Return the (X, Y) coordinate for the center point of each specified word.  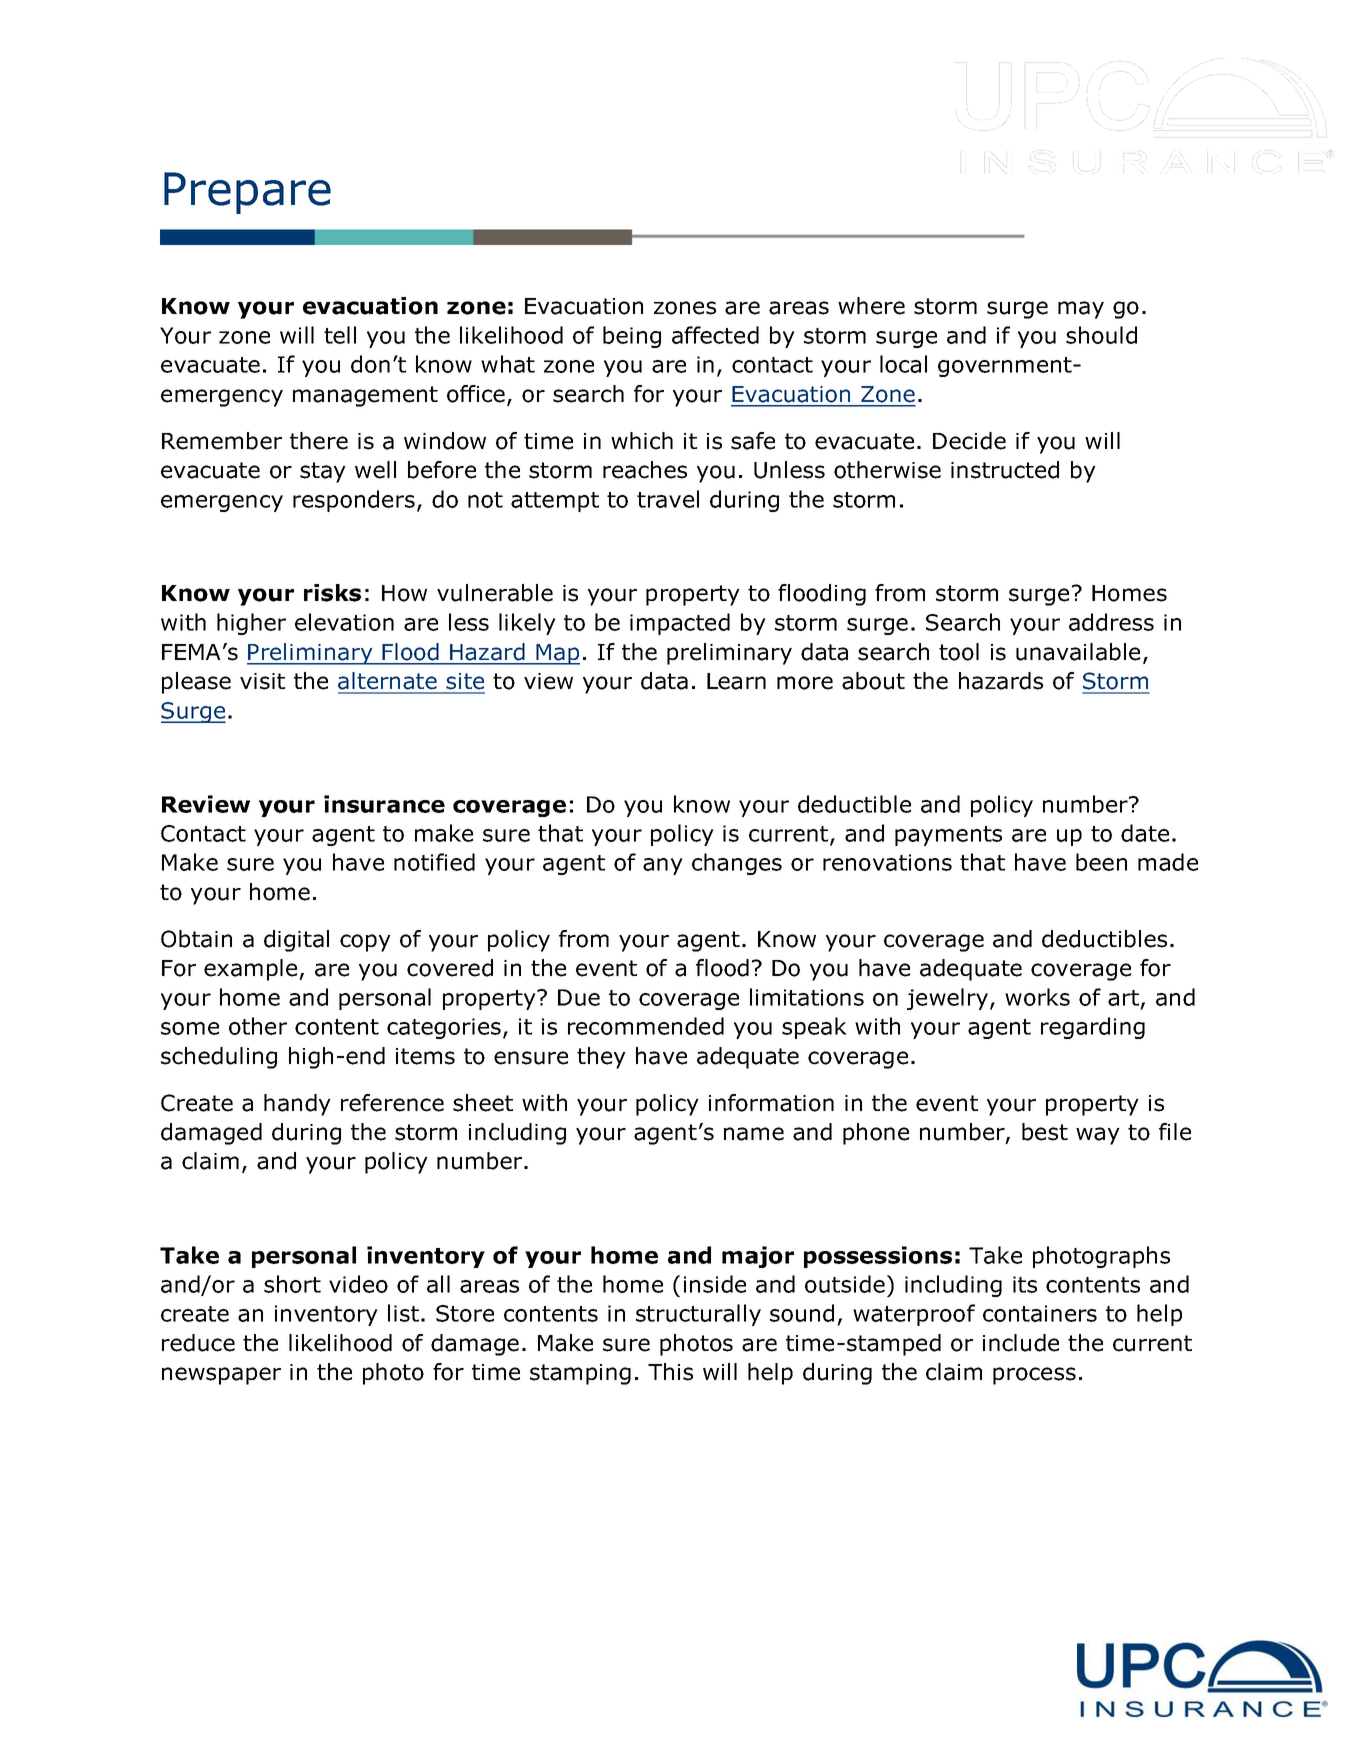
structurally (698, 1315)
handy (297, 1105)
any (663, 866)
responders (354, 501)
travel (668, 499)
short (292, 1284)
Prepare (247, 193)
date (1145, 833)
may (1081, 310)
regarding (1093, 1028)
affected (715, 335)
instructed (1005, 470)
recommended (646, 1026)
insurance (384, 804)
